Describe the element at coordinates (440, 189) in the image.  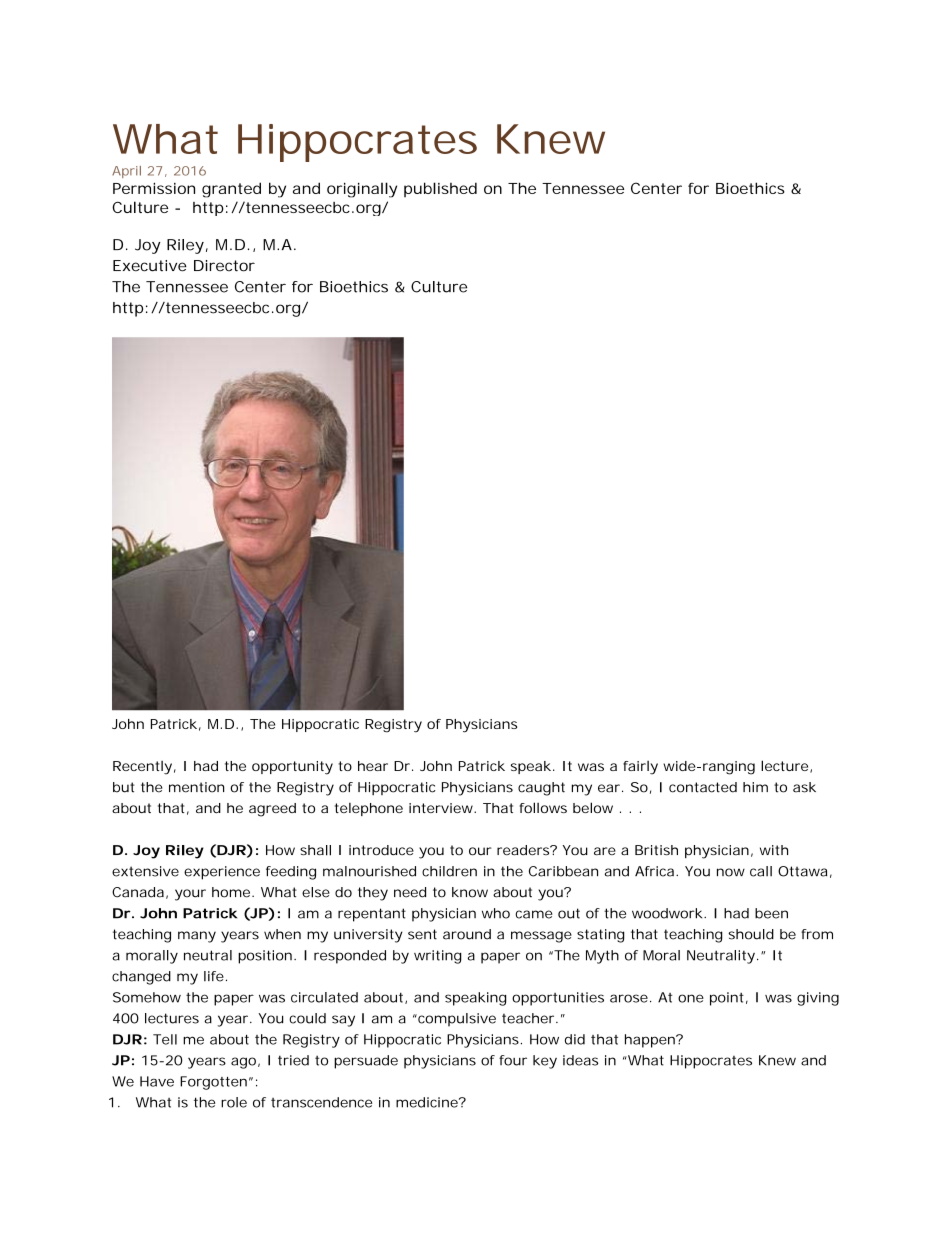
I see `published` at that location.
